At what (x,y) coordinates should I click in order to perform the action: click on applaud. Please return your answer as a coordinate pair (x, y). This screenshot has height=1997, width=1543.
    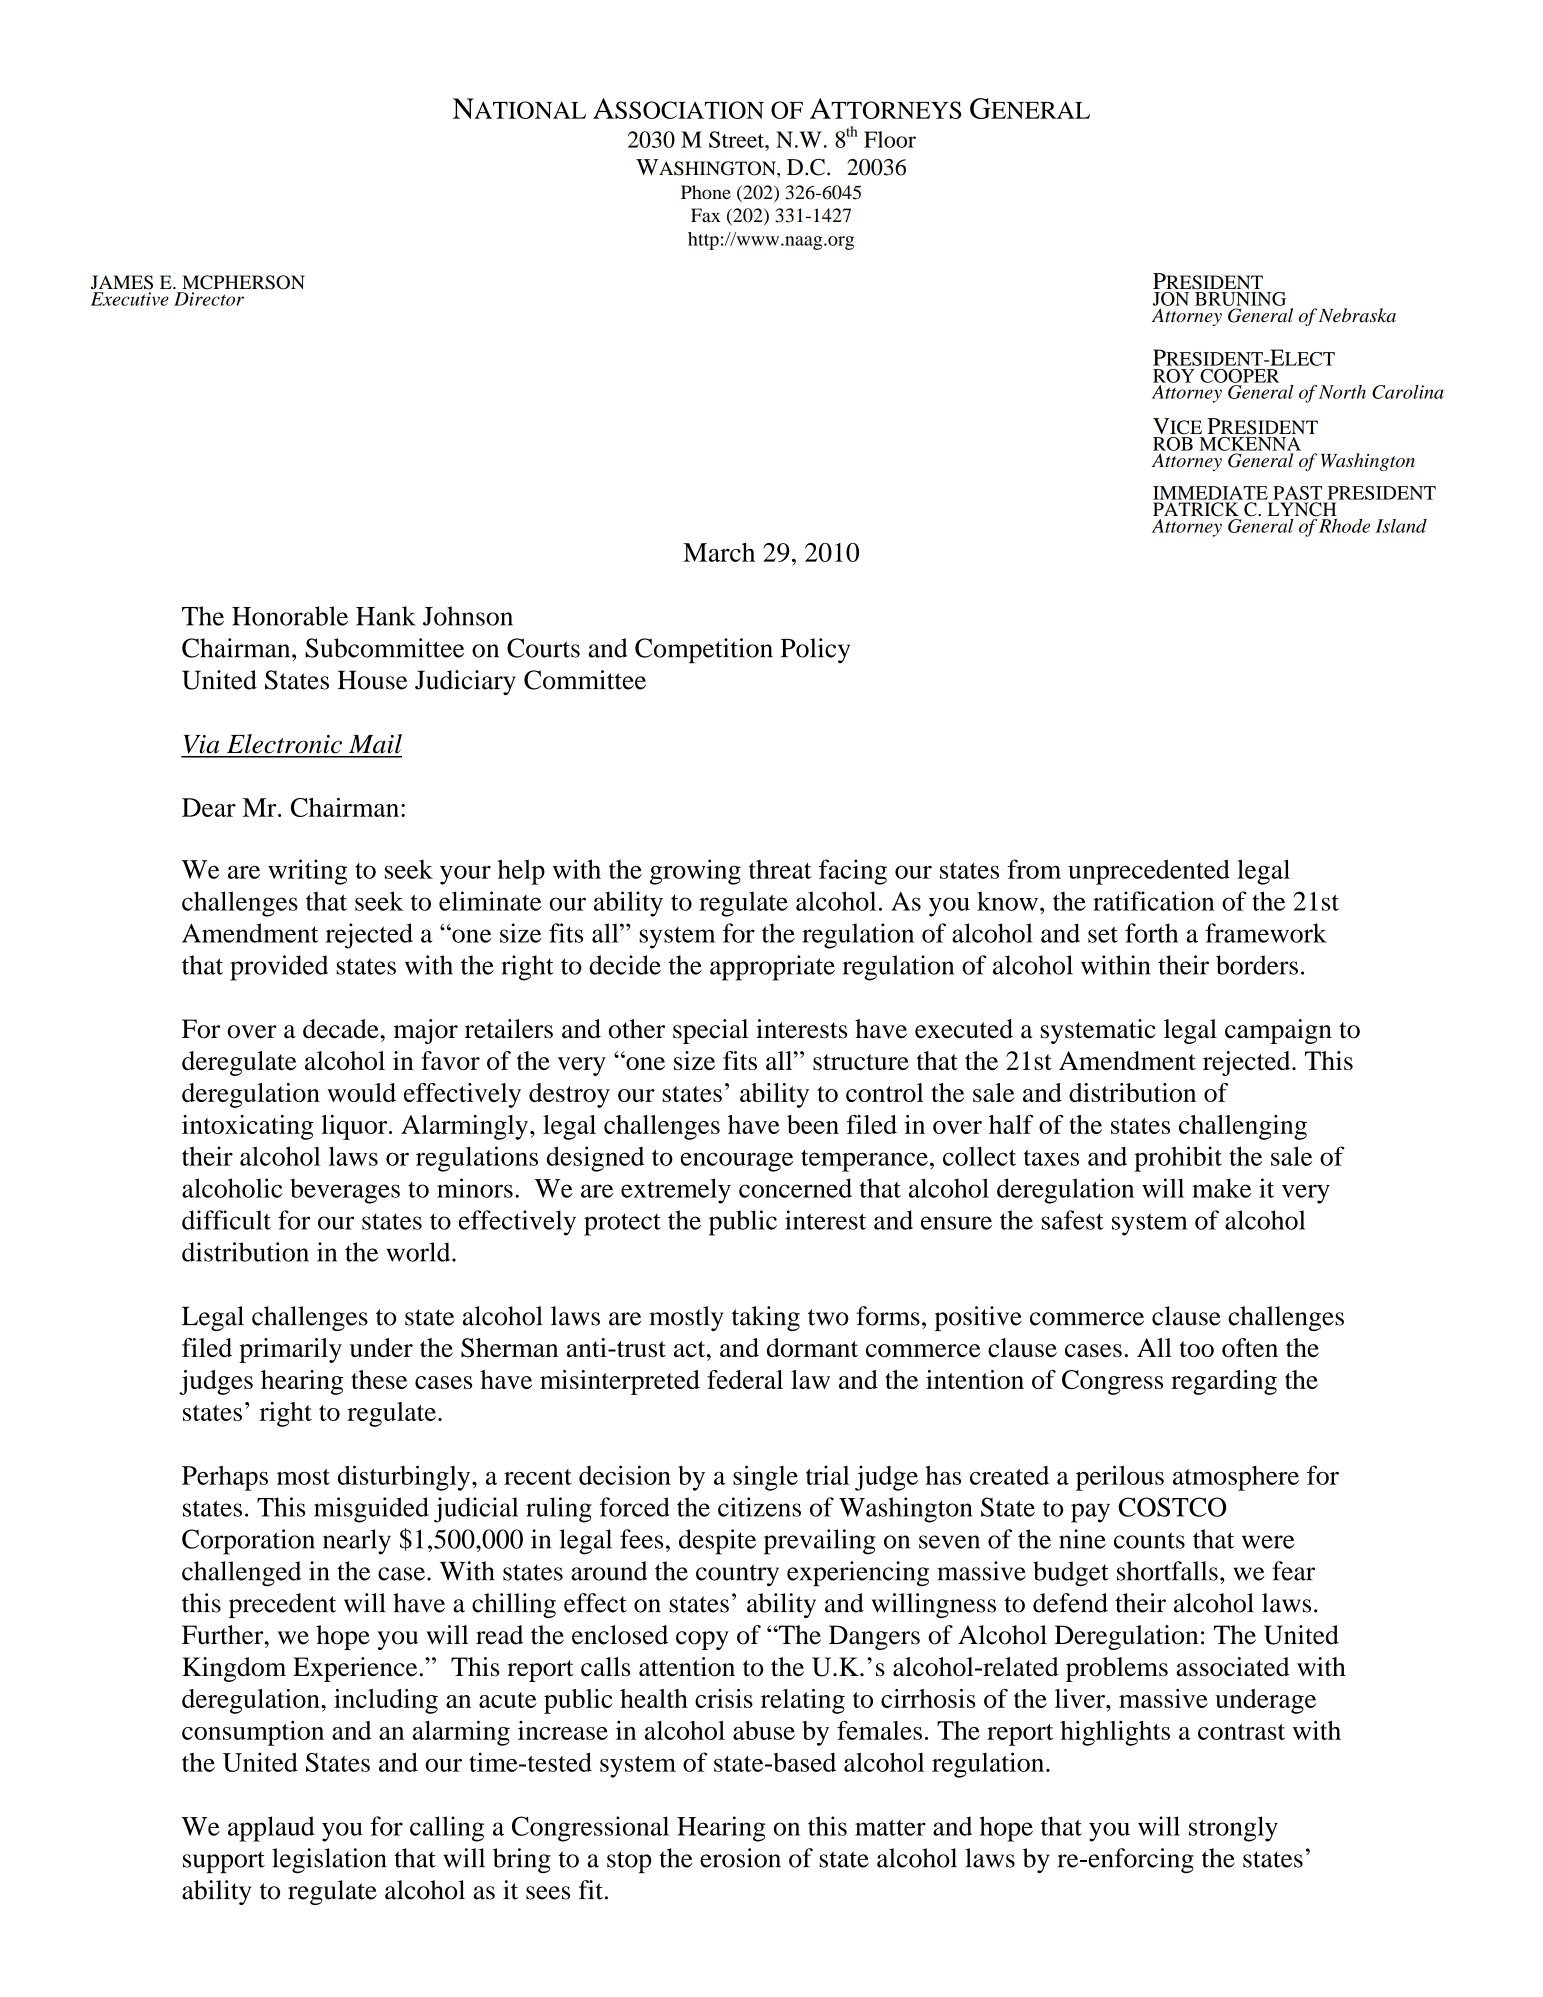
    Looking at the image, I should click on (271, 1829).
